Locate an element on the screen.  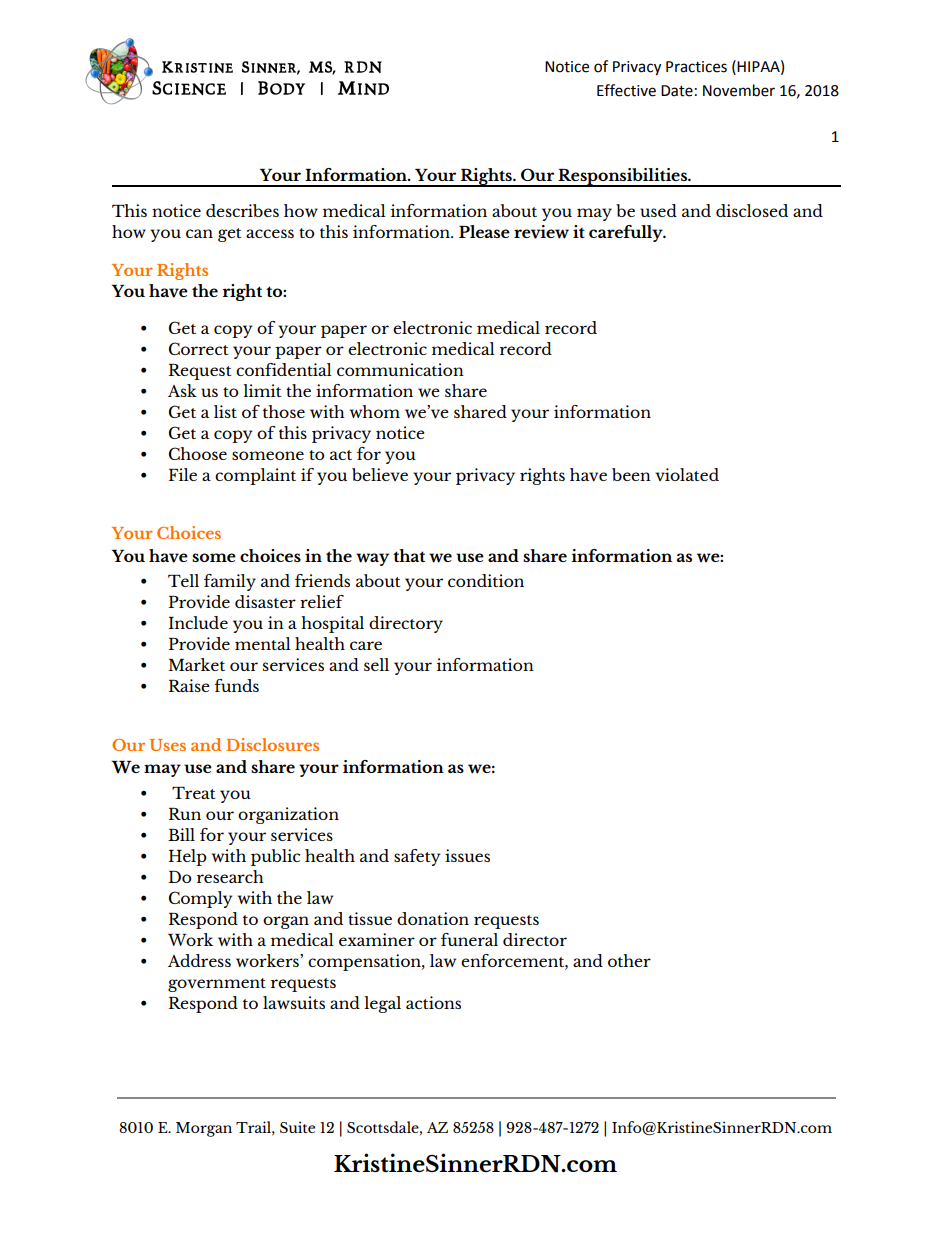
issues is located at coordinates (467, 855).
